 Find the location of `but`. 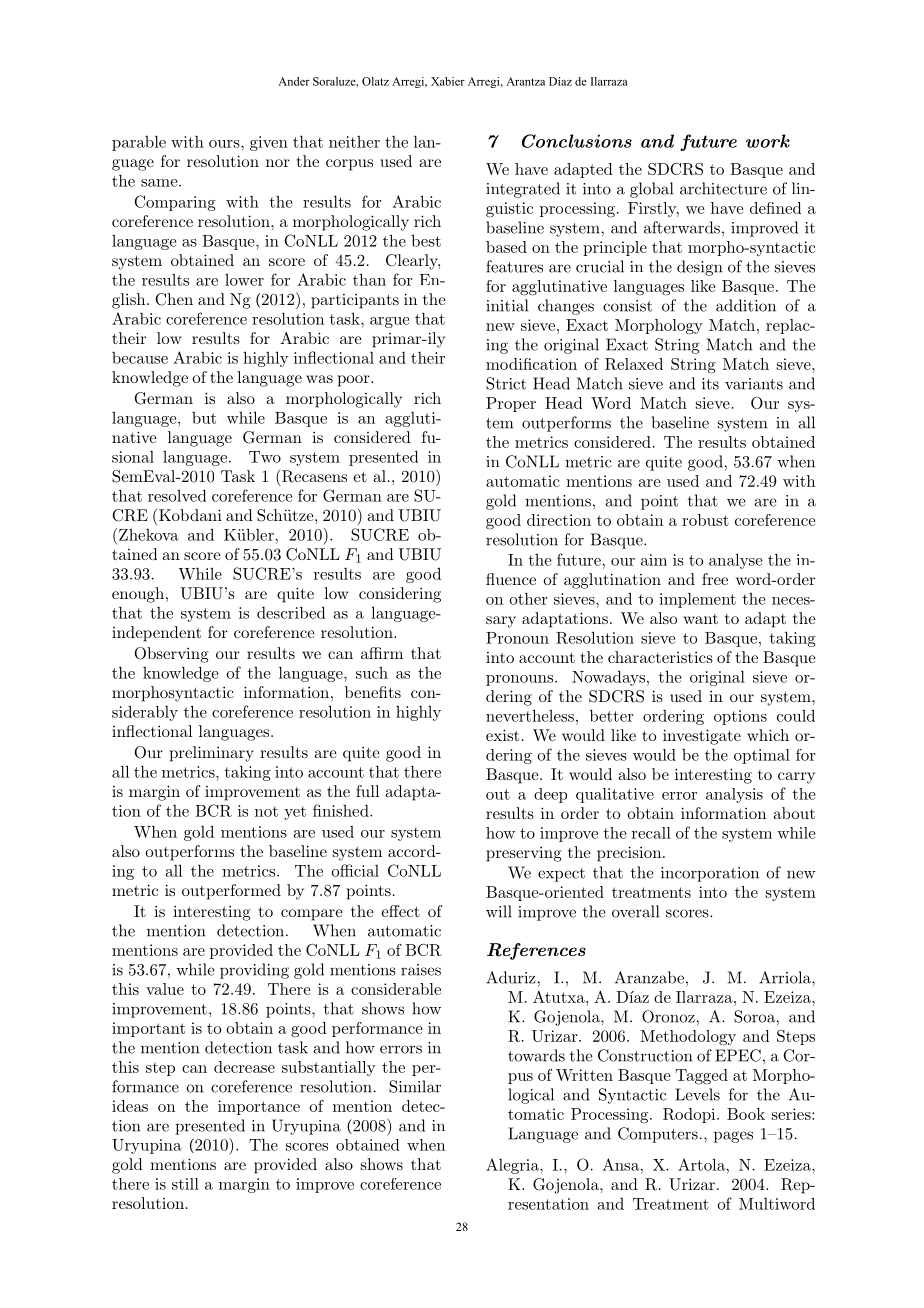

but is located at coordinates (204, 418).
